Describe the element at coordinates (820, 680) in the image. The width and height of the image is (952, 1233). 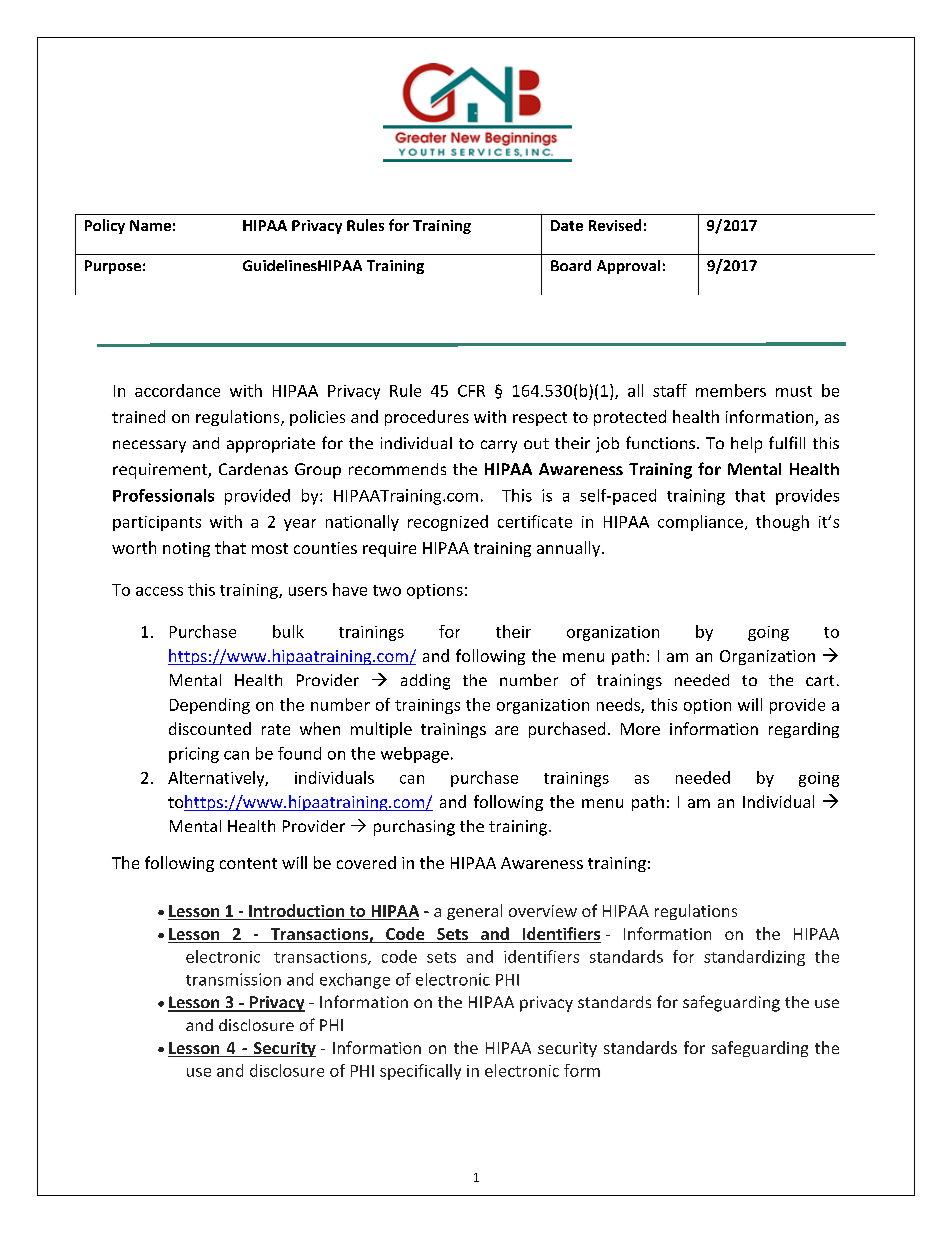
I see `cart` at that location.
